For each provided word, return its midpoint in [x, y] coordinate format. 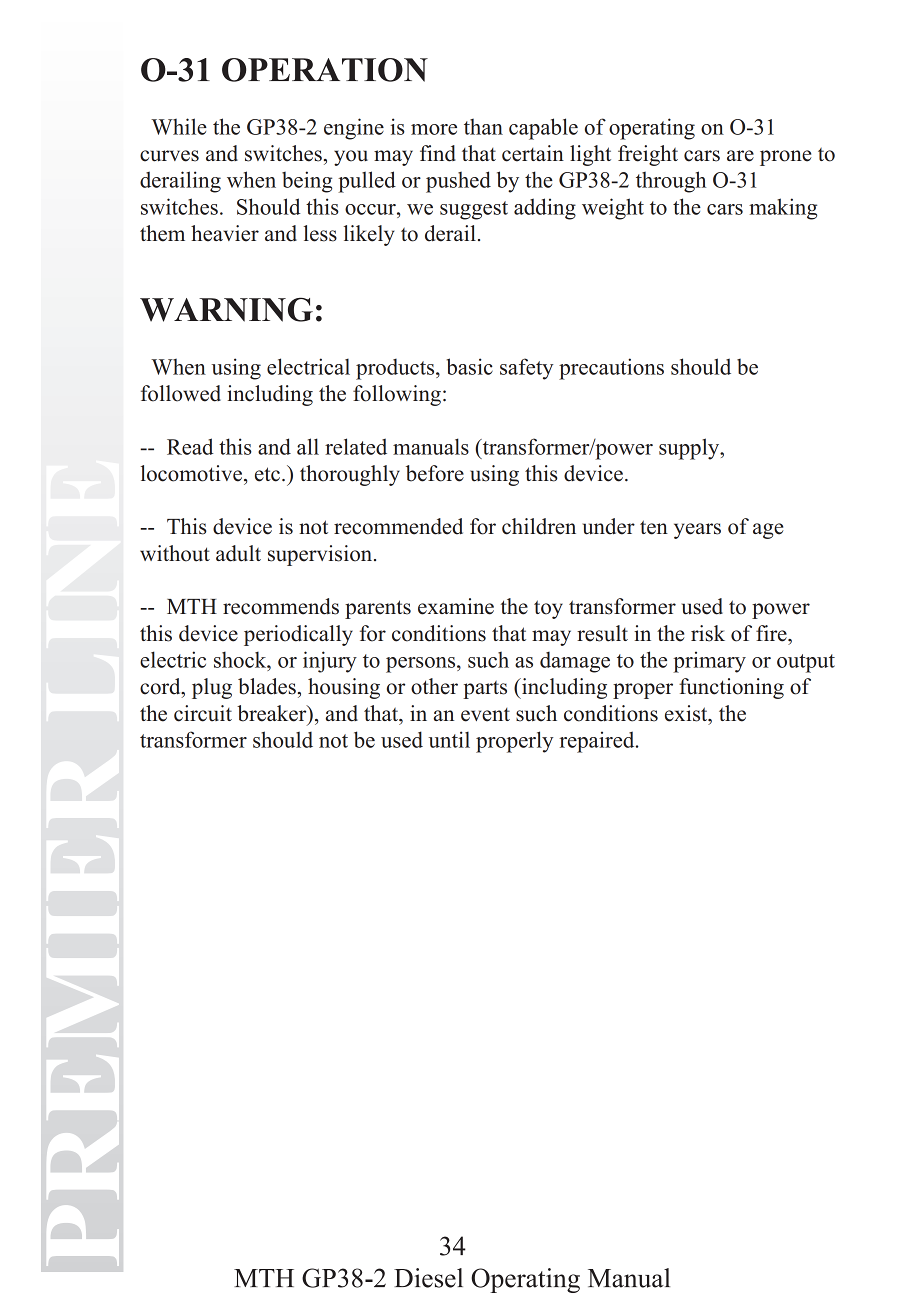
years [697, 531]
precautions [611, 369]
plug [212, 688]
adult [238, 553]
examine [456, 606]
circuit [203, 713]
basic [470, 366]
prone [785, 158]
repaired [598, 742]
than [483, 126]
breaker [273, 714]
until [449, 739]
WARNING [226, 309]
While [179, 126]
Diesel [428, 1278]
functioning [731, 688]
